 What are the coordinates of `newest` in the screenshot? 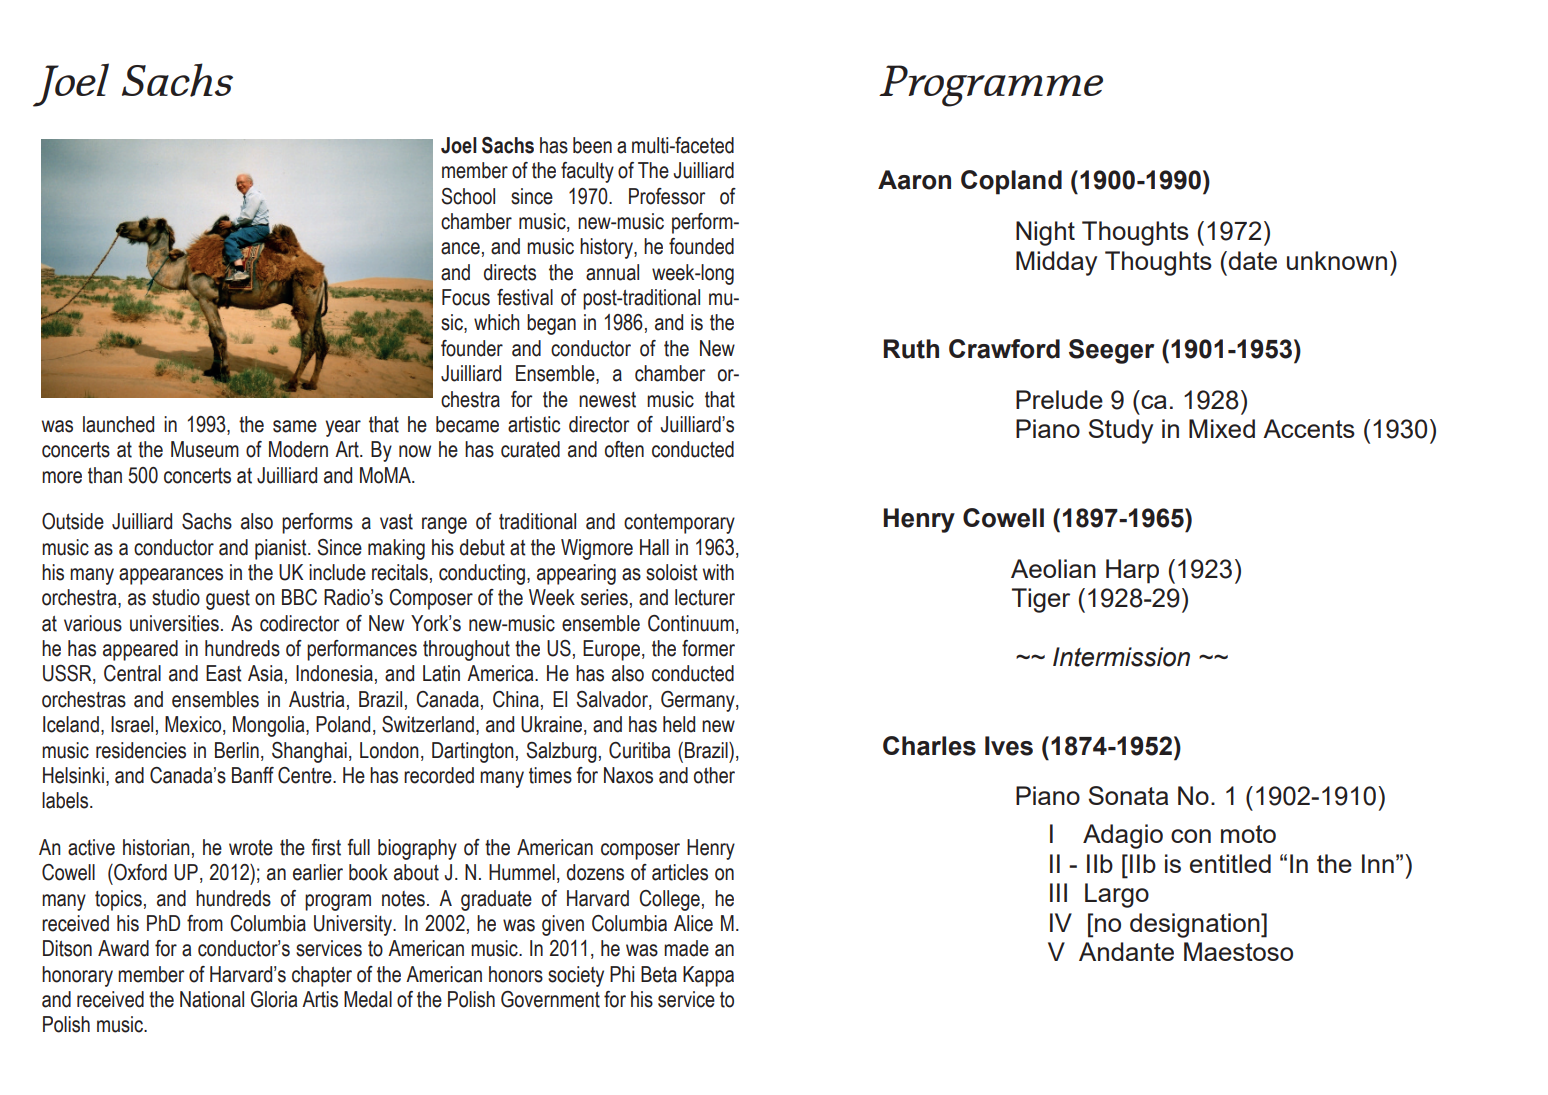 It's located at (607, 400).
